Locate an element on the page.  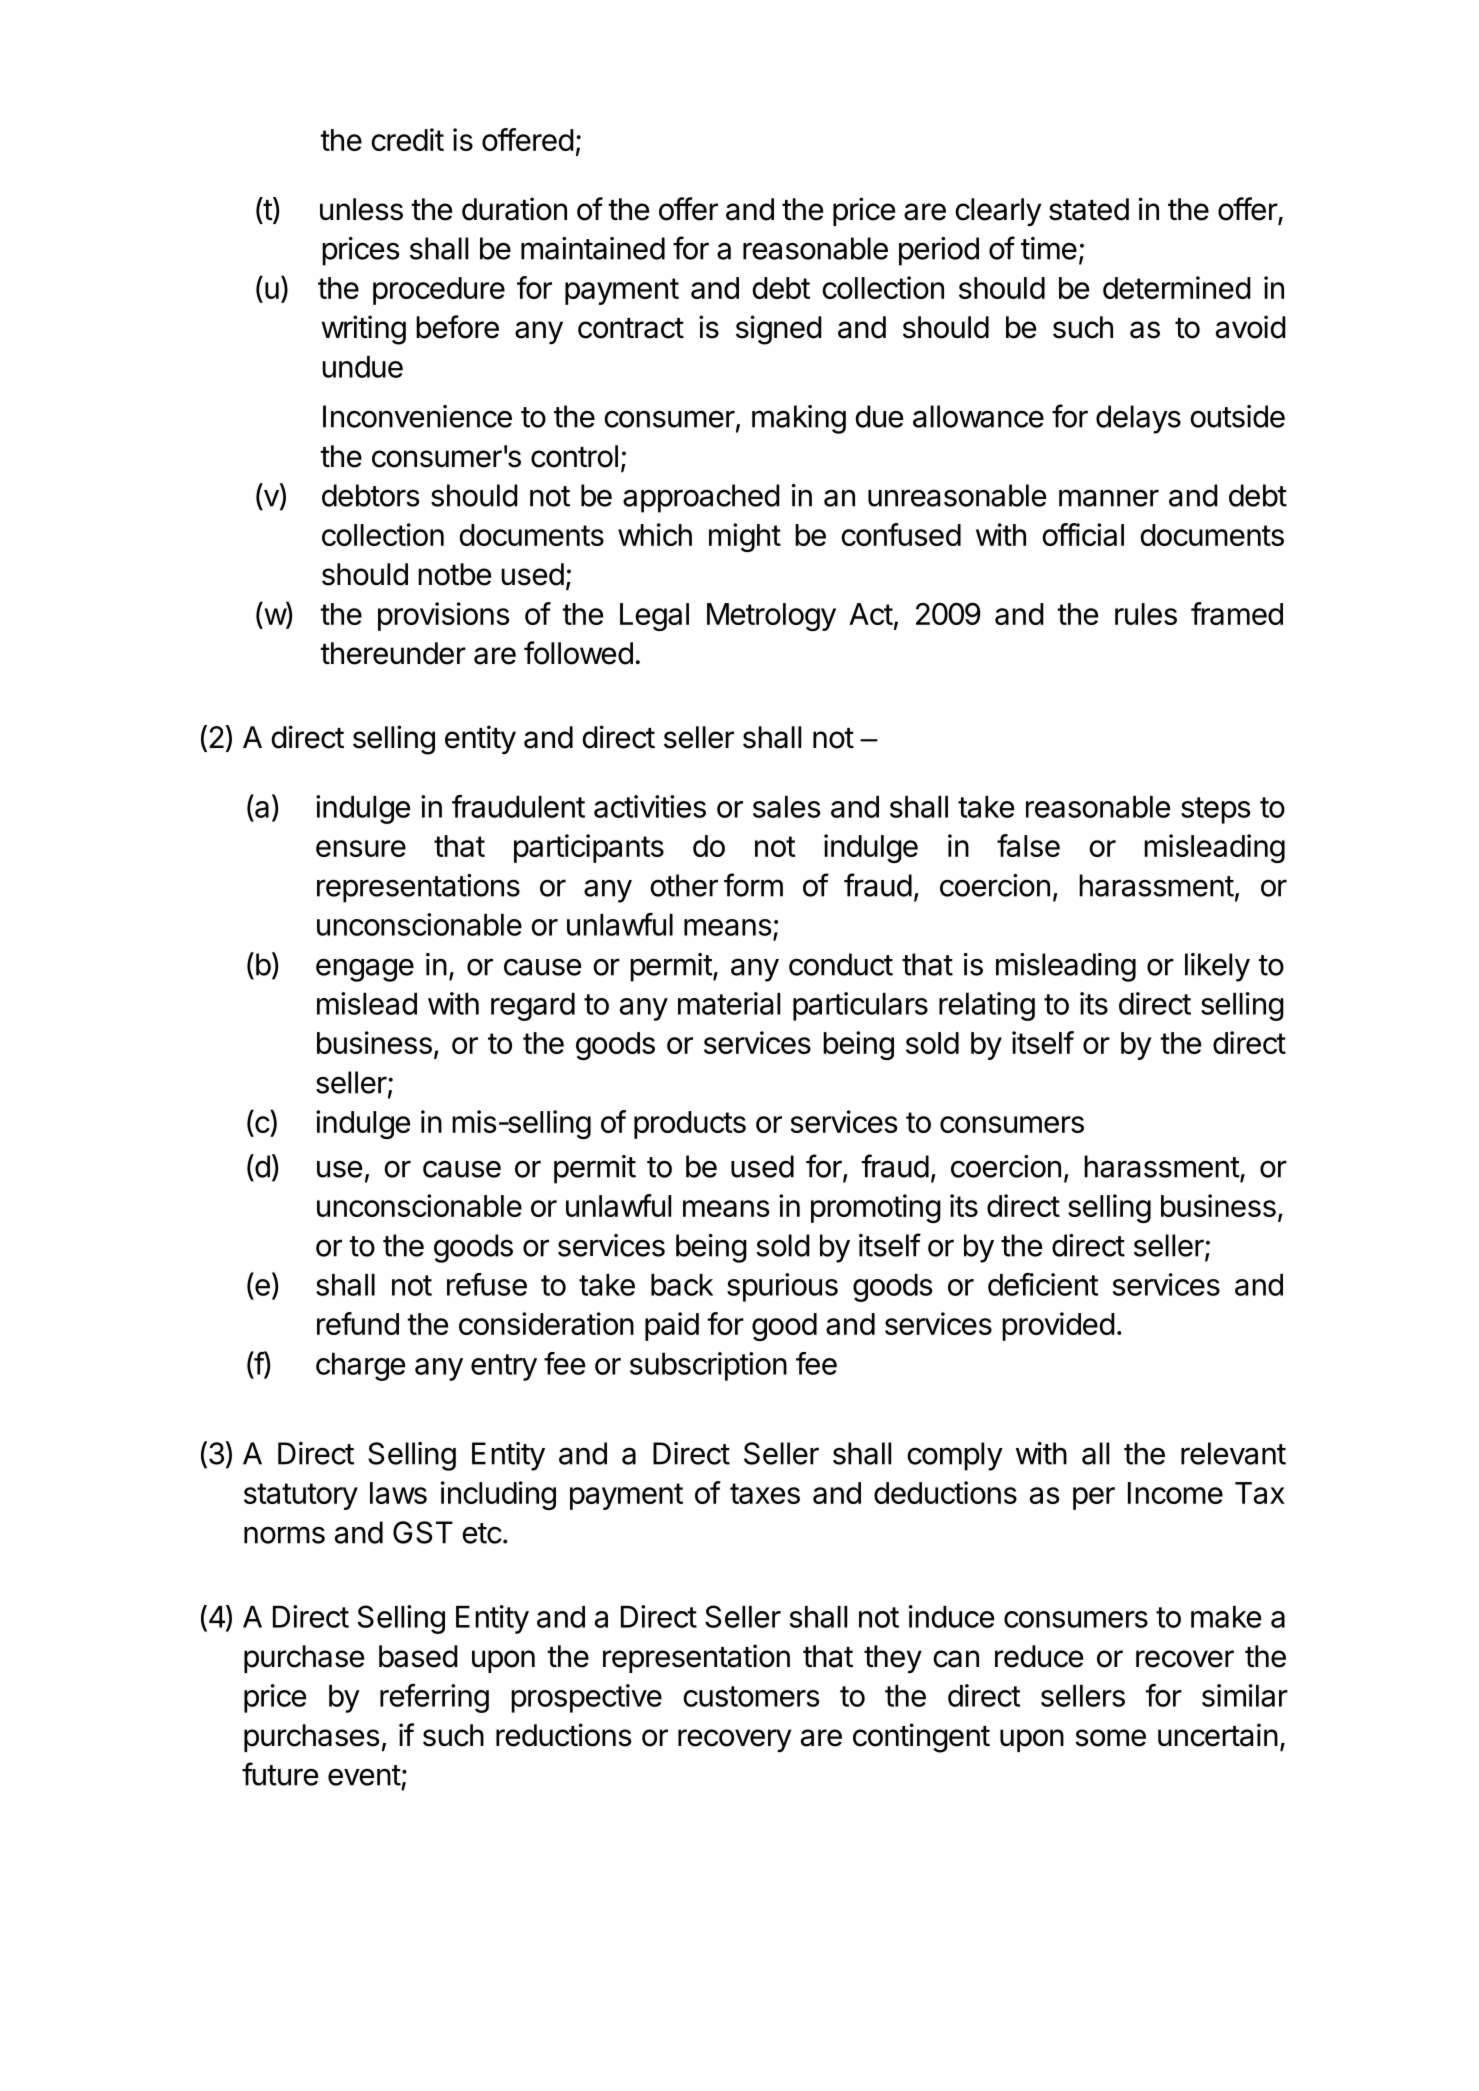
referring is located at coordinates (434, 1698).
